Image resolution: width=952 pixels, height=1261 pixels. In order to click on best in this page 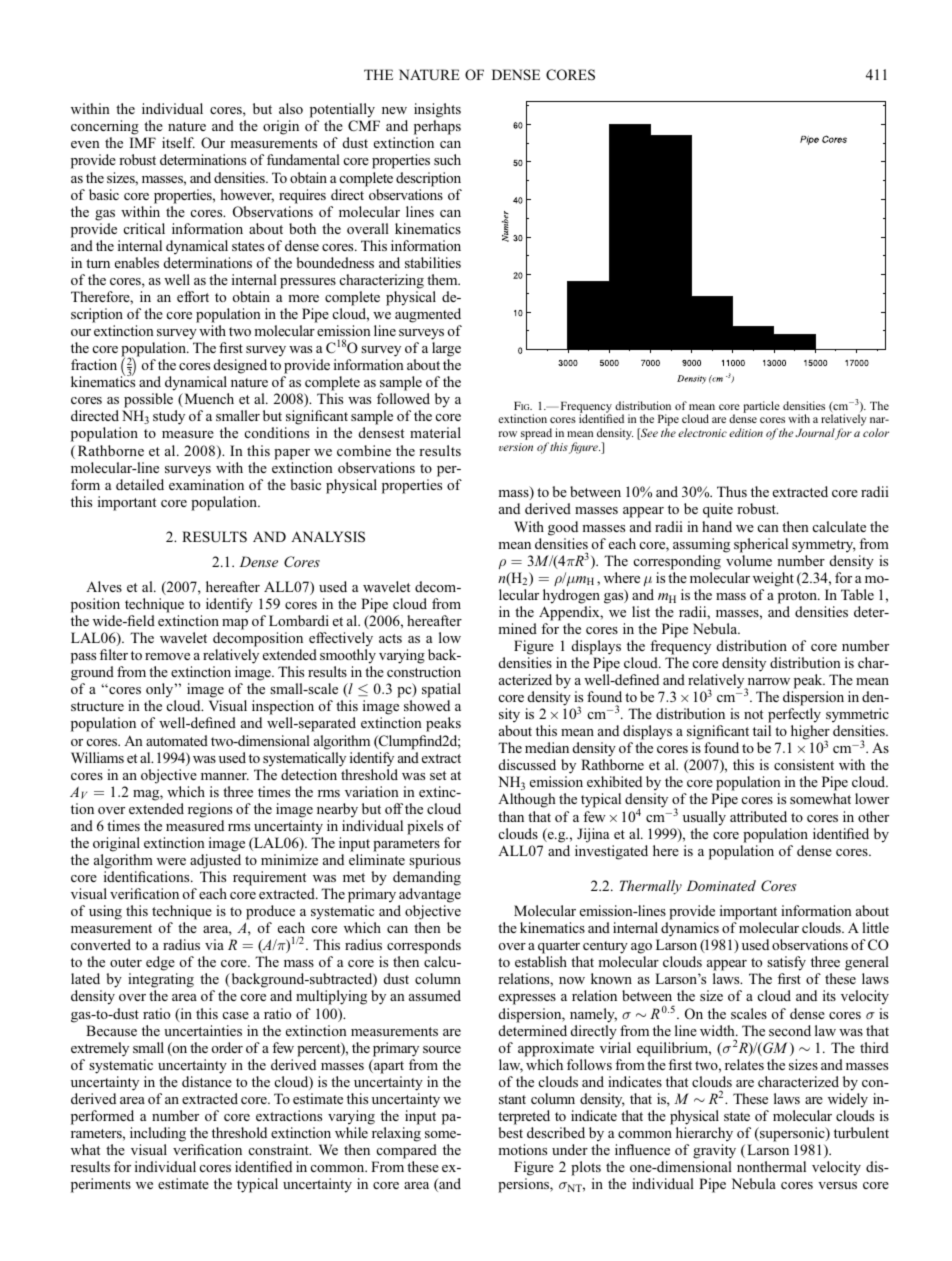, I will do `click(510, 1132)`.
